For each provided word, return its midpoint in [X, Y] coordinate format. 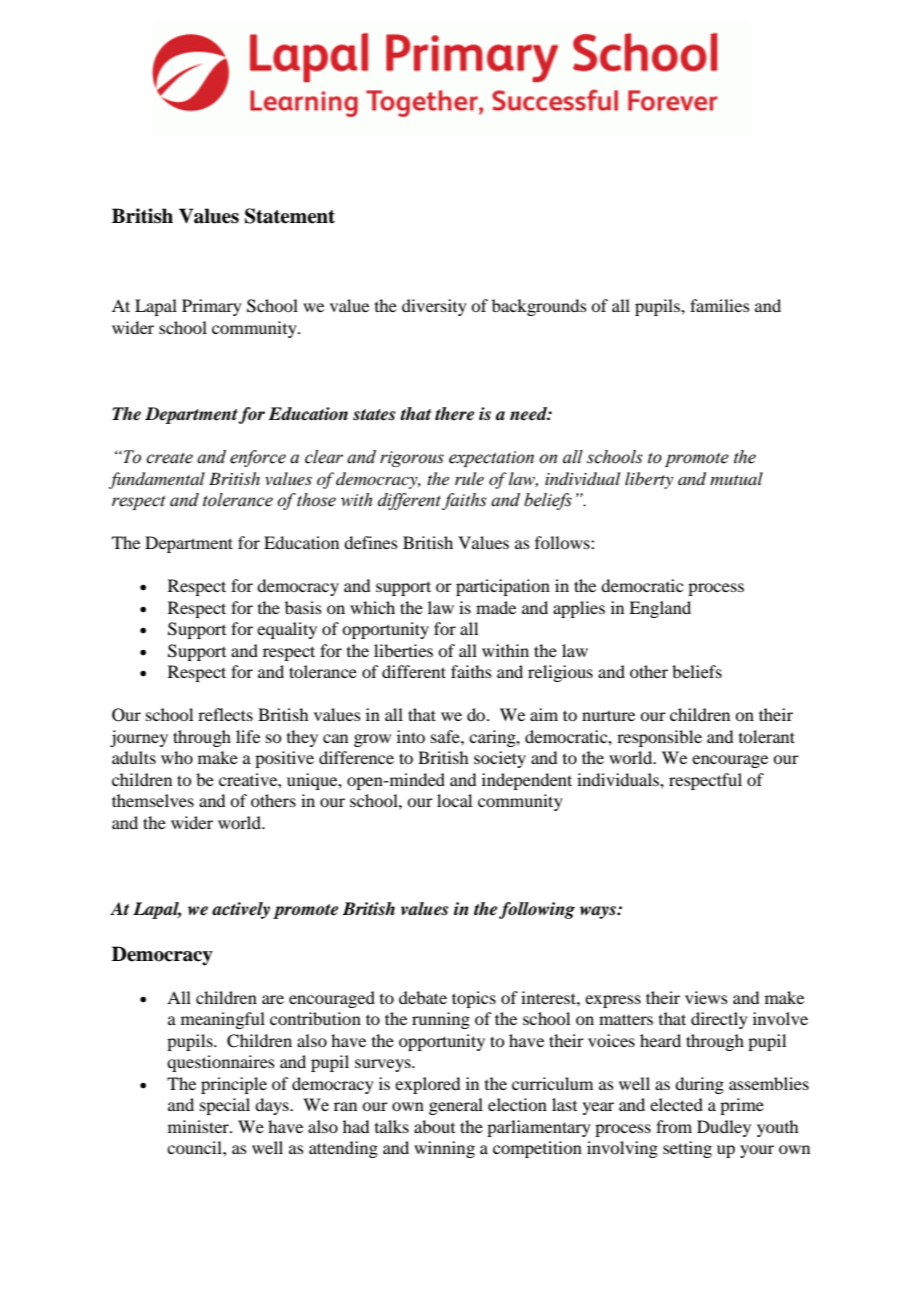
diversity [434, 307]
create [169, 458]
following [537, 910]
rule [469, 478]
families [720, 305]
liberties [403, 650]
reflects [225, 714]
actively [241, 910]
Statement [290, 216]
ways [599, 912]
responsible [659, 738]
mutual [736, 478]
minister [199, 1126]
